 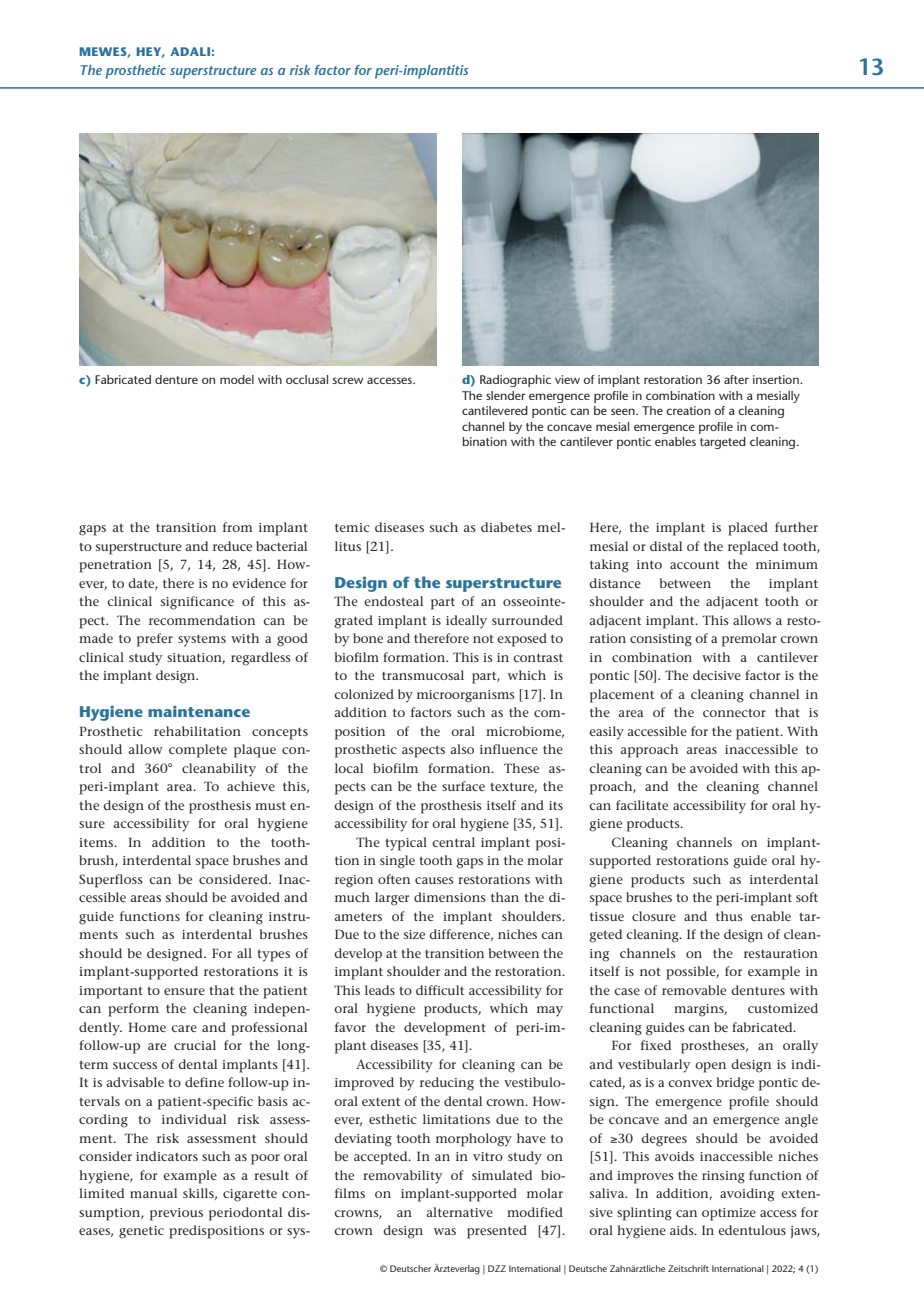 I want to click on manual, so click(x=153, y=1193).
